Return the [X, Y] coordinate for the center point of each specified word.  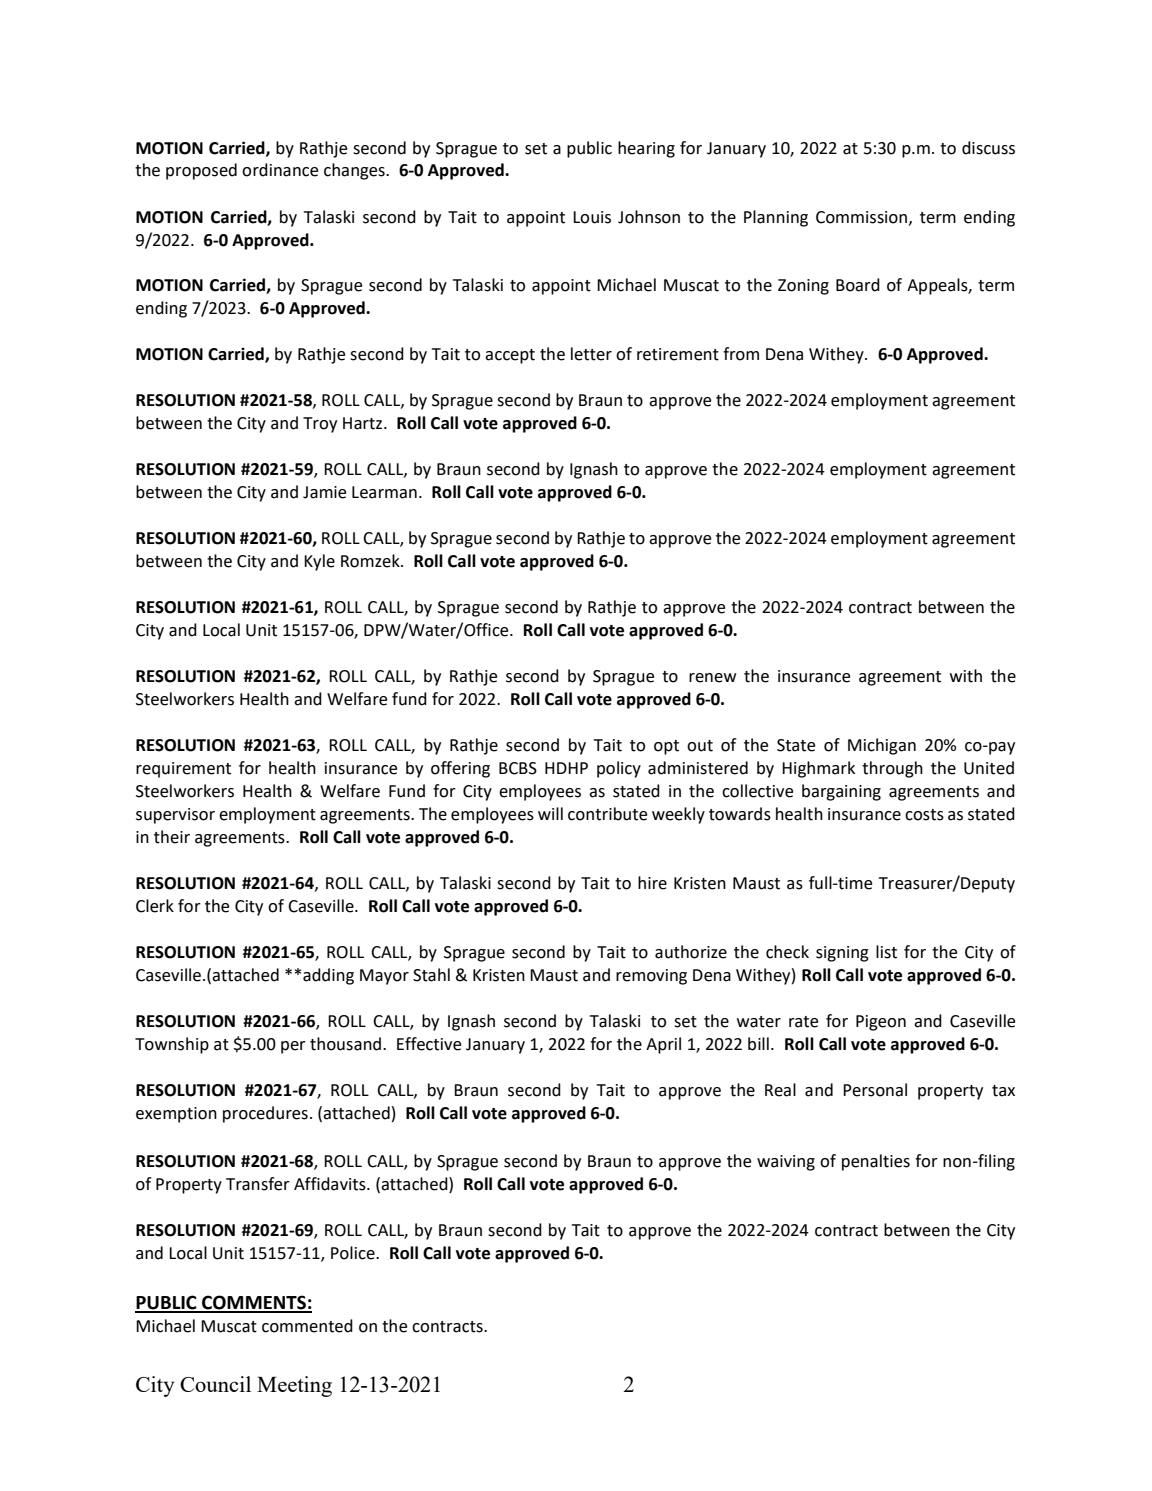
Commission [861, 217]
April [663, 1045]
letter [591, 354]
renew [713, 678]
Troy [320, 425]
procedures [265, 1114]
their [172, 837]
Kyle [319, 562]
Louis [592, 217]
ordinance [280, 170]
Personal [875, 1090]
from [741, 354]
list [886, 952]
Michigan [882, 746]
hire [652, 883]
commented [307, 1326]
